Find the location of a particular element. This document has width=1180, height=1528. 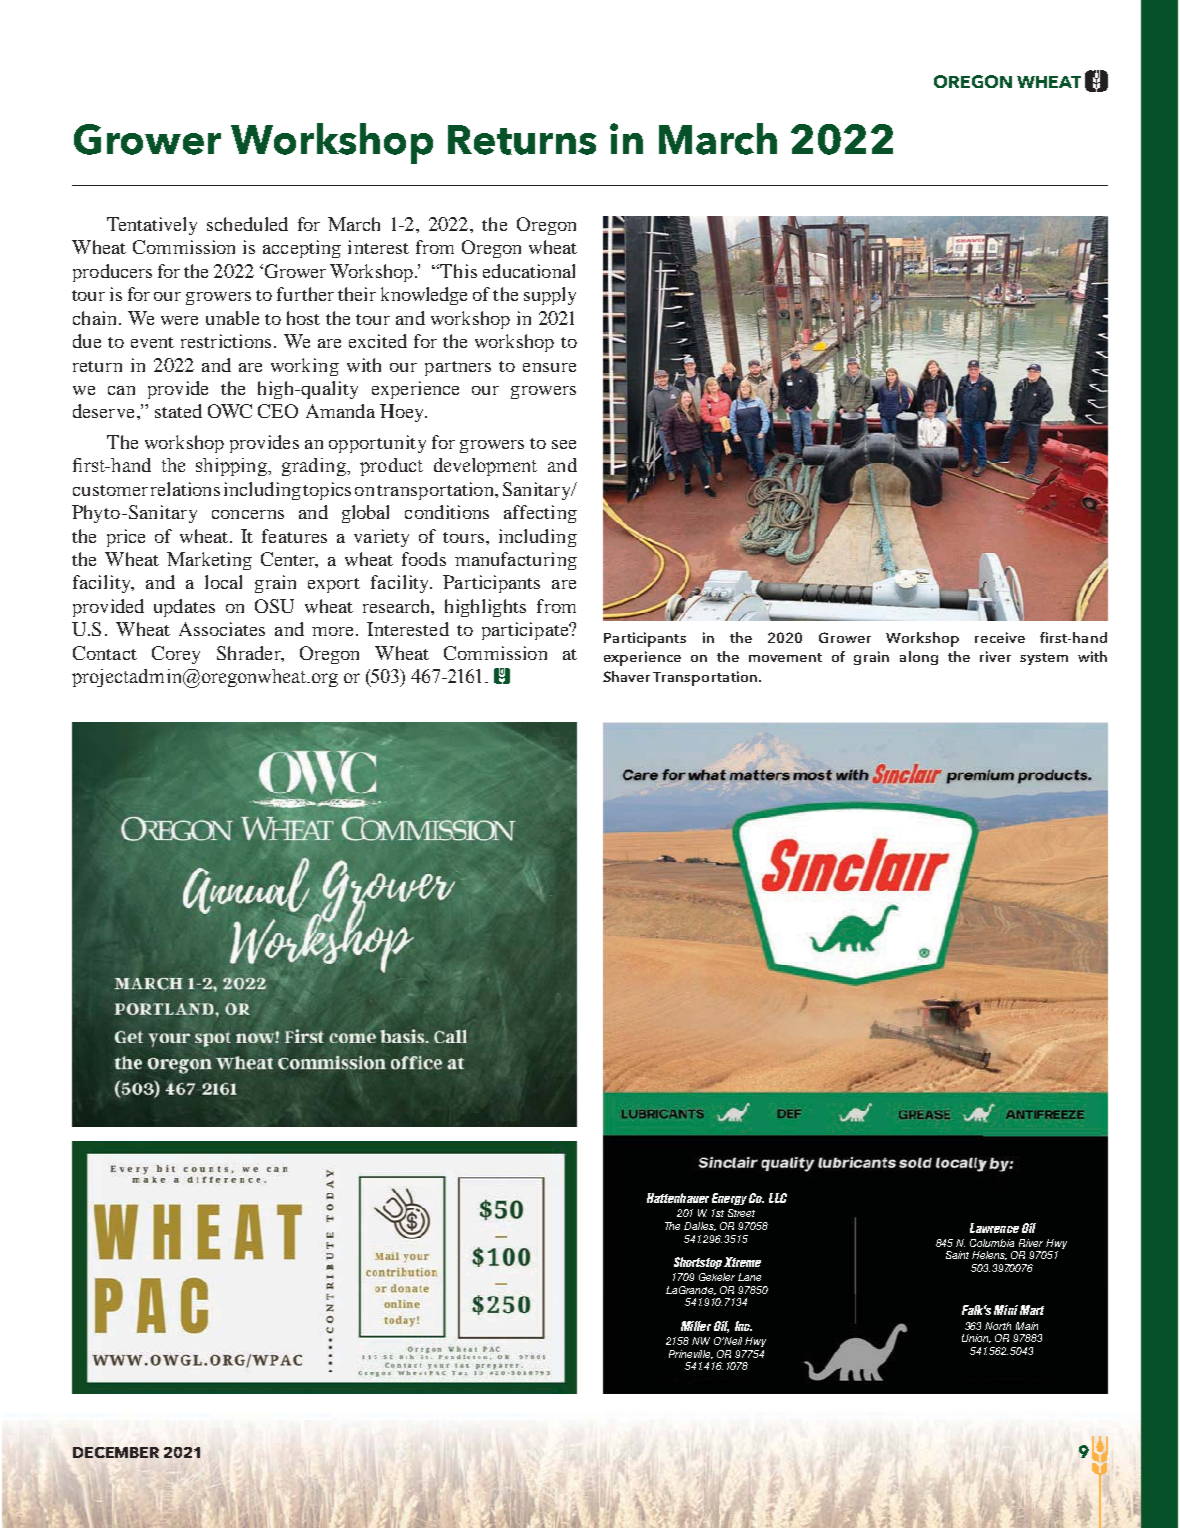

DECEMBER is located at coordinates (116, 1452).
